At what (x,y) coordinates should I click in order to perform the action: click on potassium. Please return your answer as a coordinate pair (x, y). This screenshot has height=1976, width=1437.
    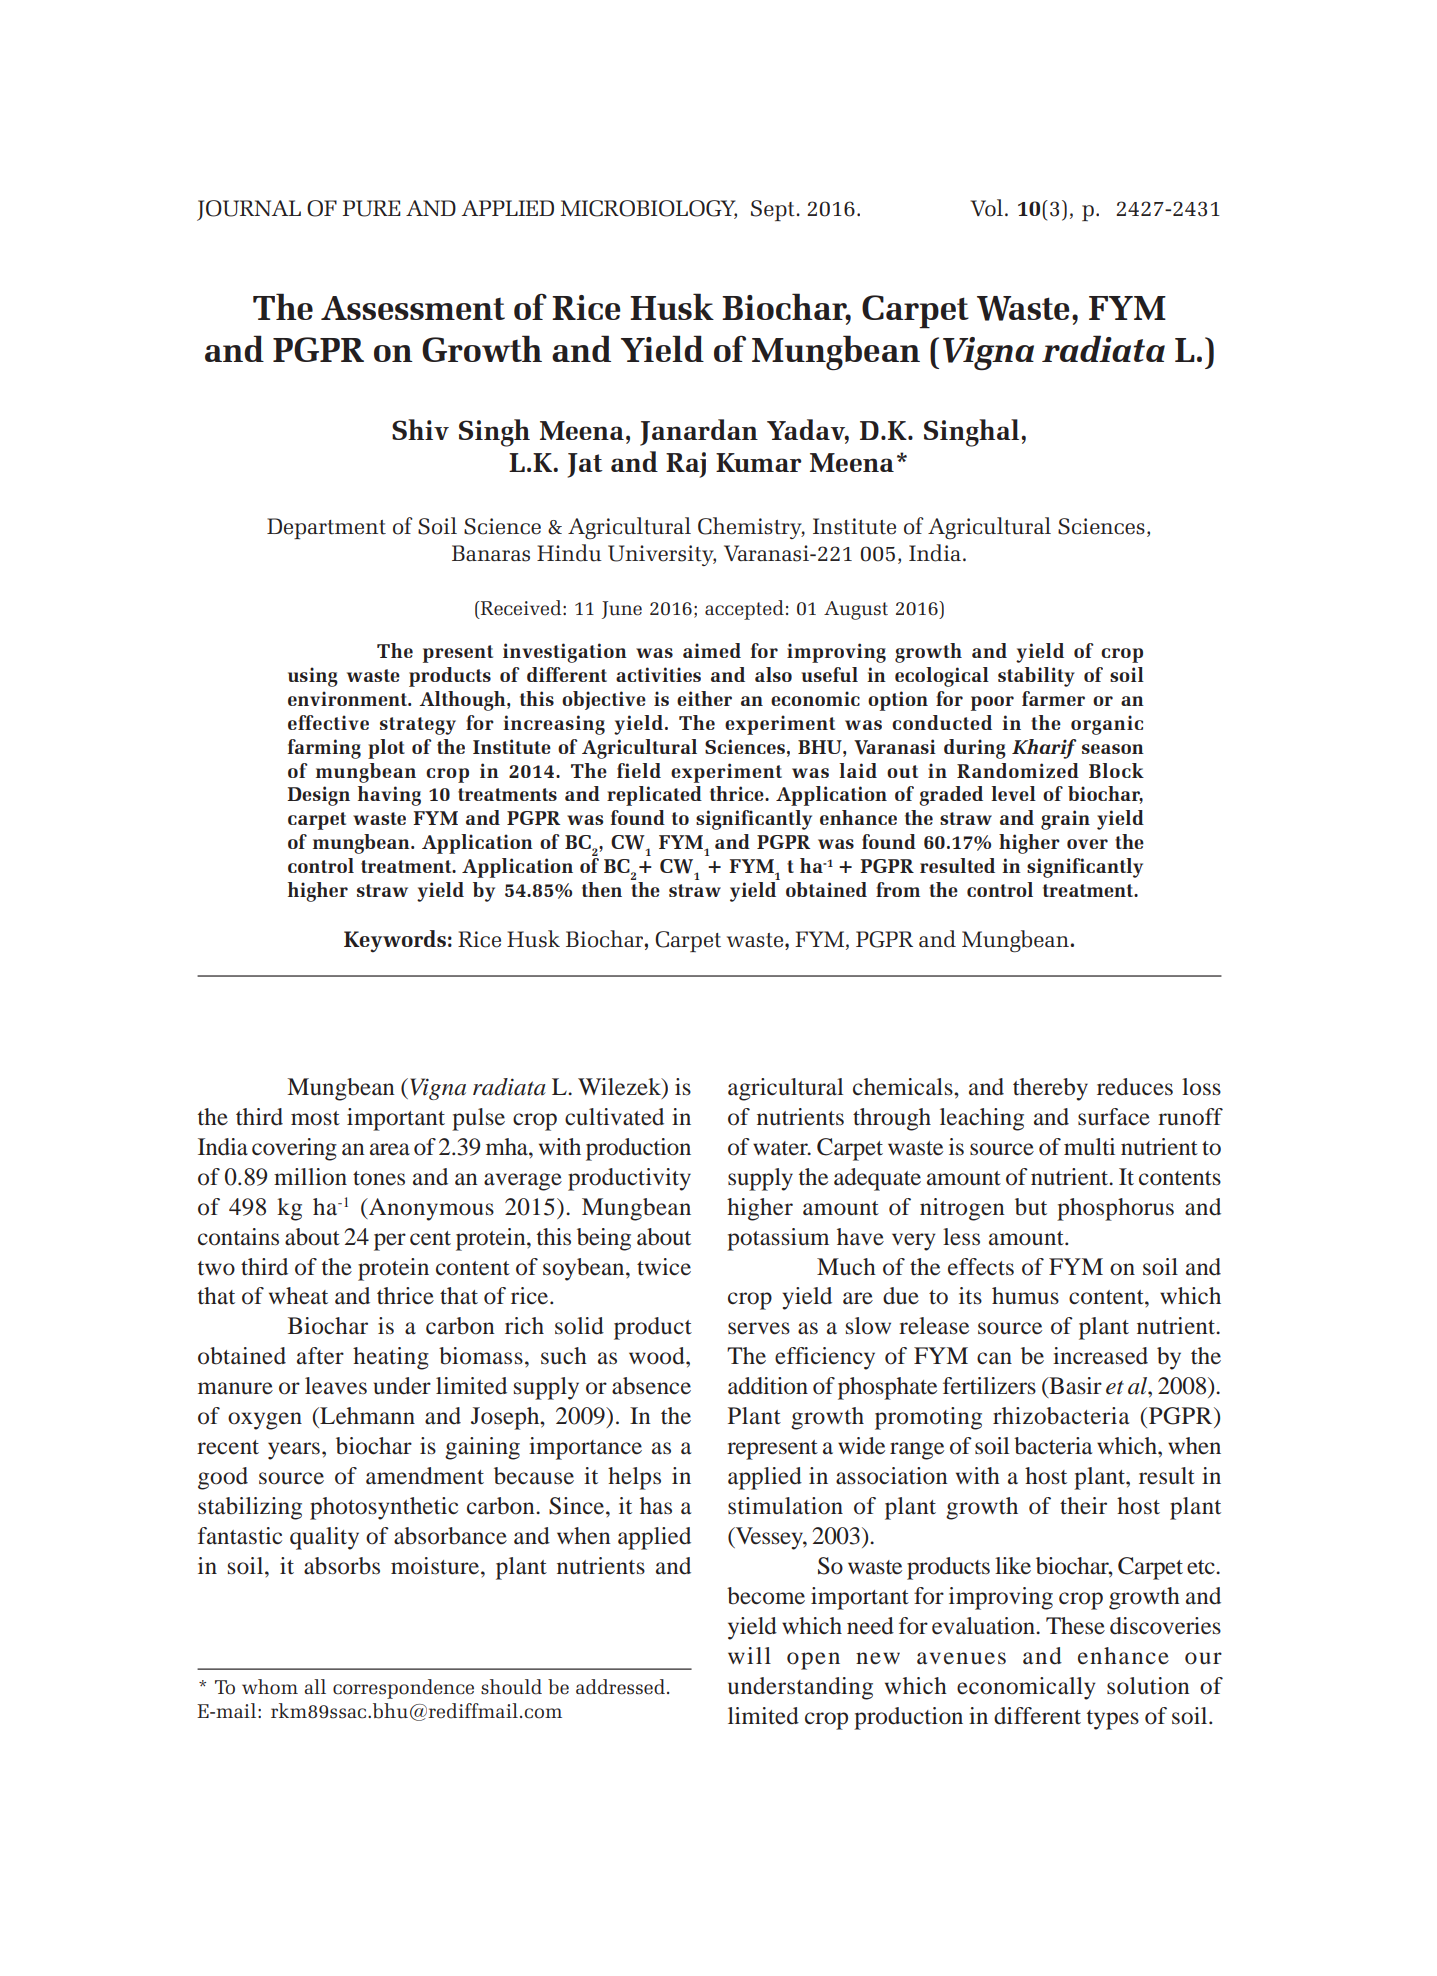
    Looking at the image, I should click on (778, 1239).
